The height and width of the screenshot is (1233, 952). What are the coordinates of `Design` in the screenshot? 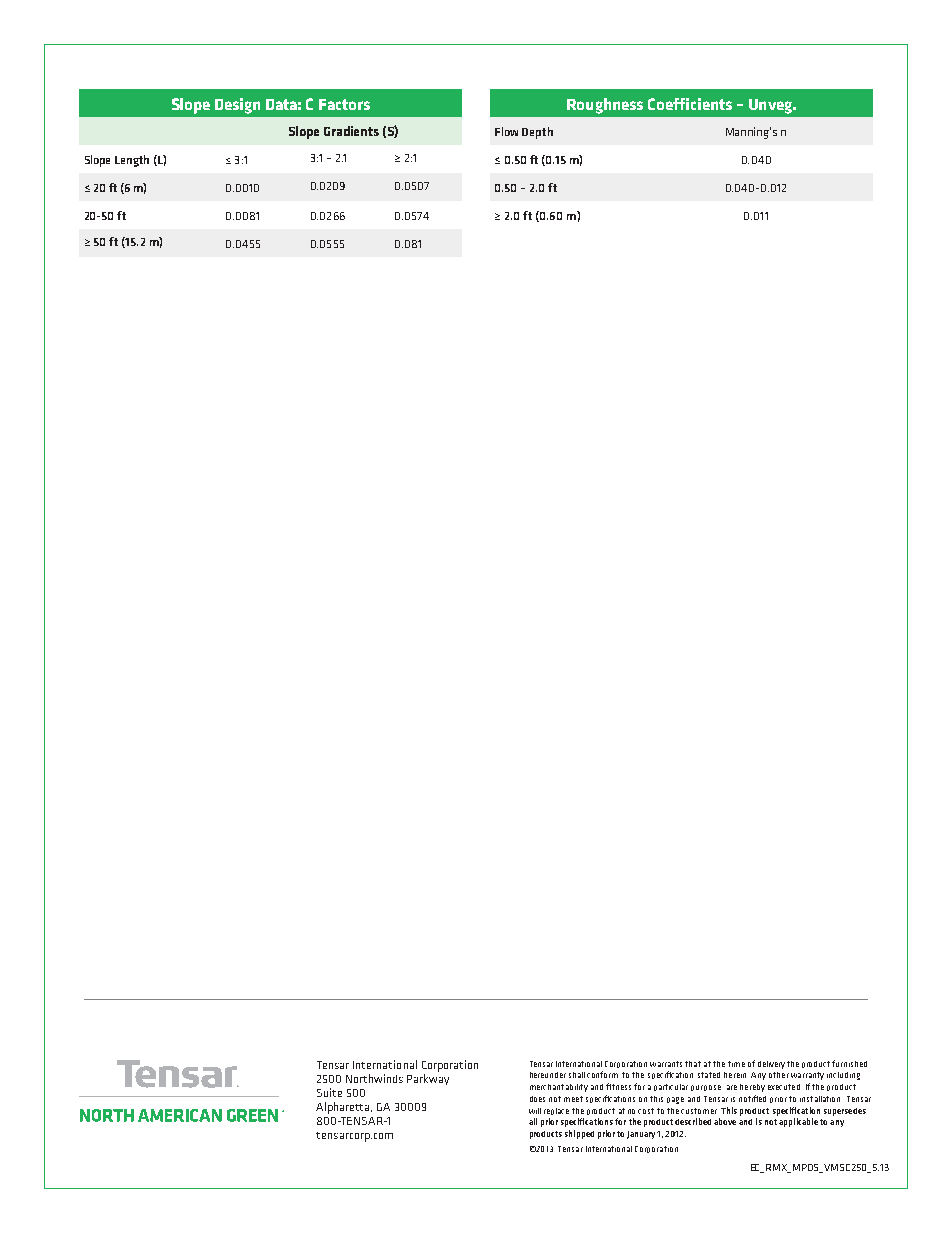 It's located at (237, 106).
